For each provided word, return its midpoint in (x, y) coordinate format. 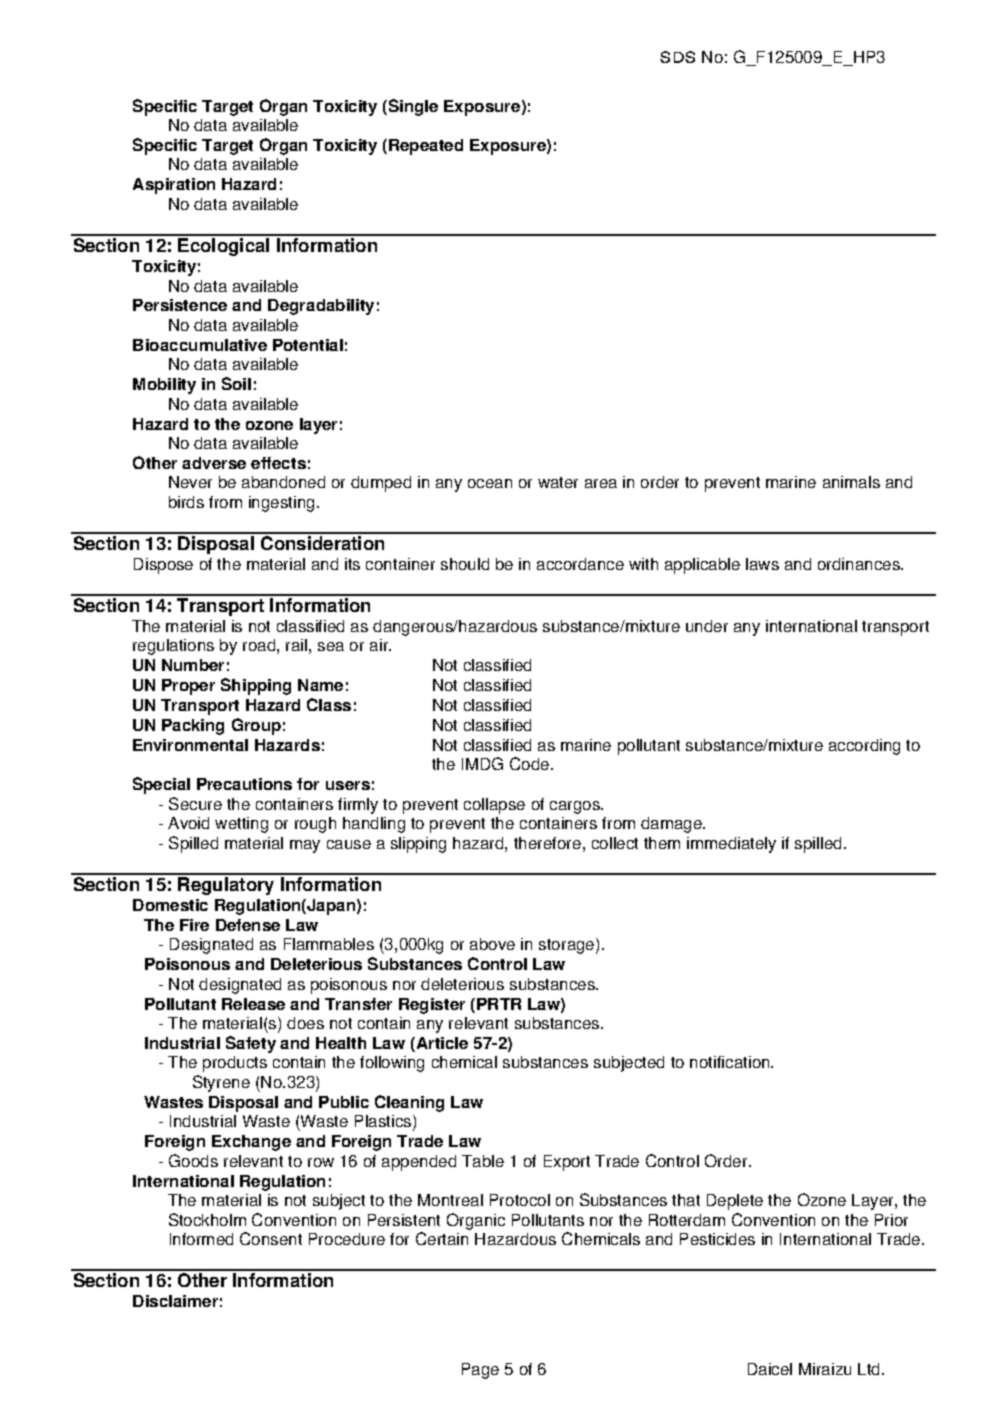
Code (531, 763)
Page (480, 1371)
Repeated (426, 147)
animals (851, 482)
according (864, 747)
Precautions (244, 784)
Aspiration (174, 186)
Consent (271, 1238)
